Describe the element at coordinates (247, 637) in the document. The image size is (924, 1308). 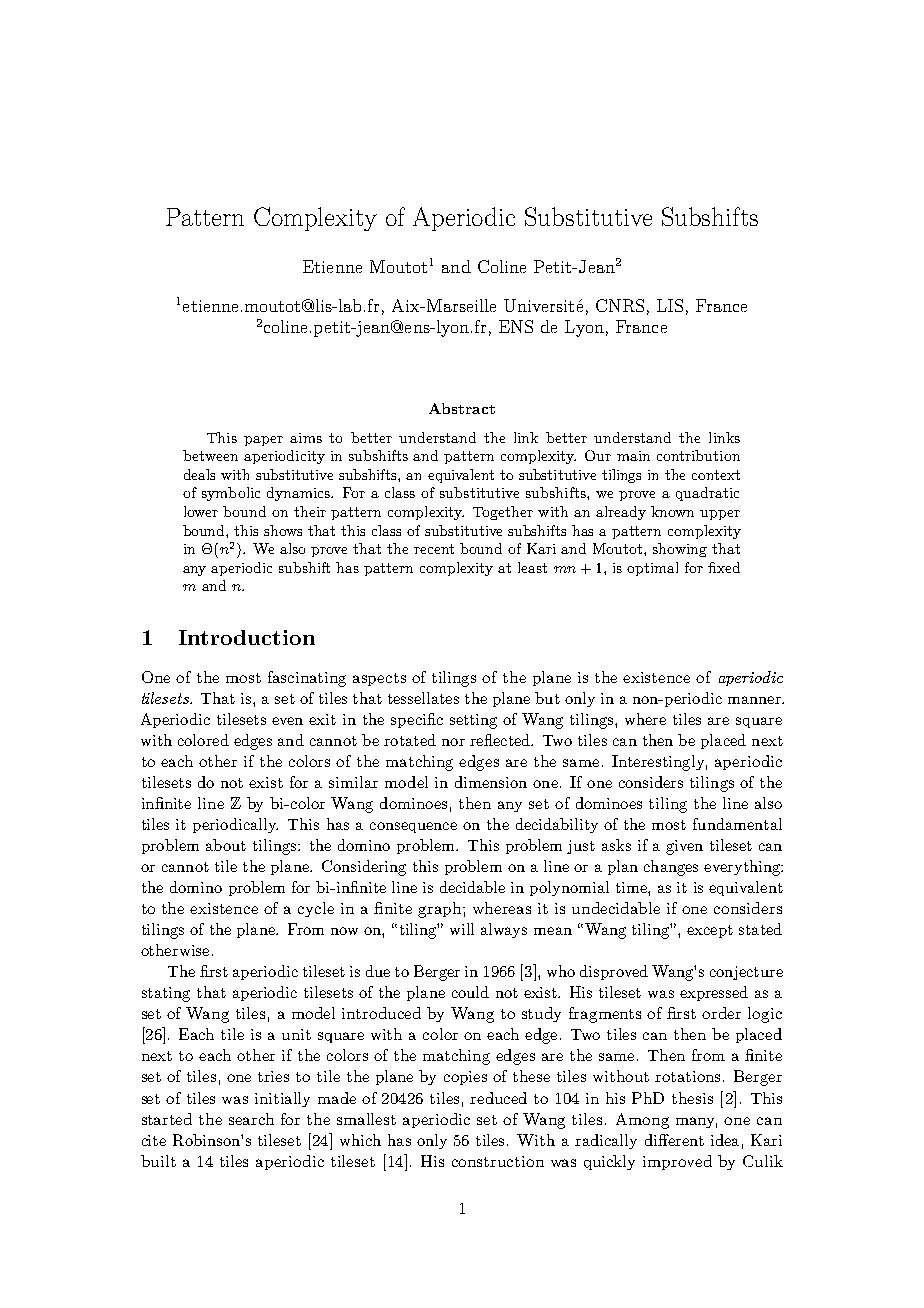
I see `Introduction` at that location.
